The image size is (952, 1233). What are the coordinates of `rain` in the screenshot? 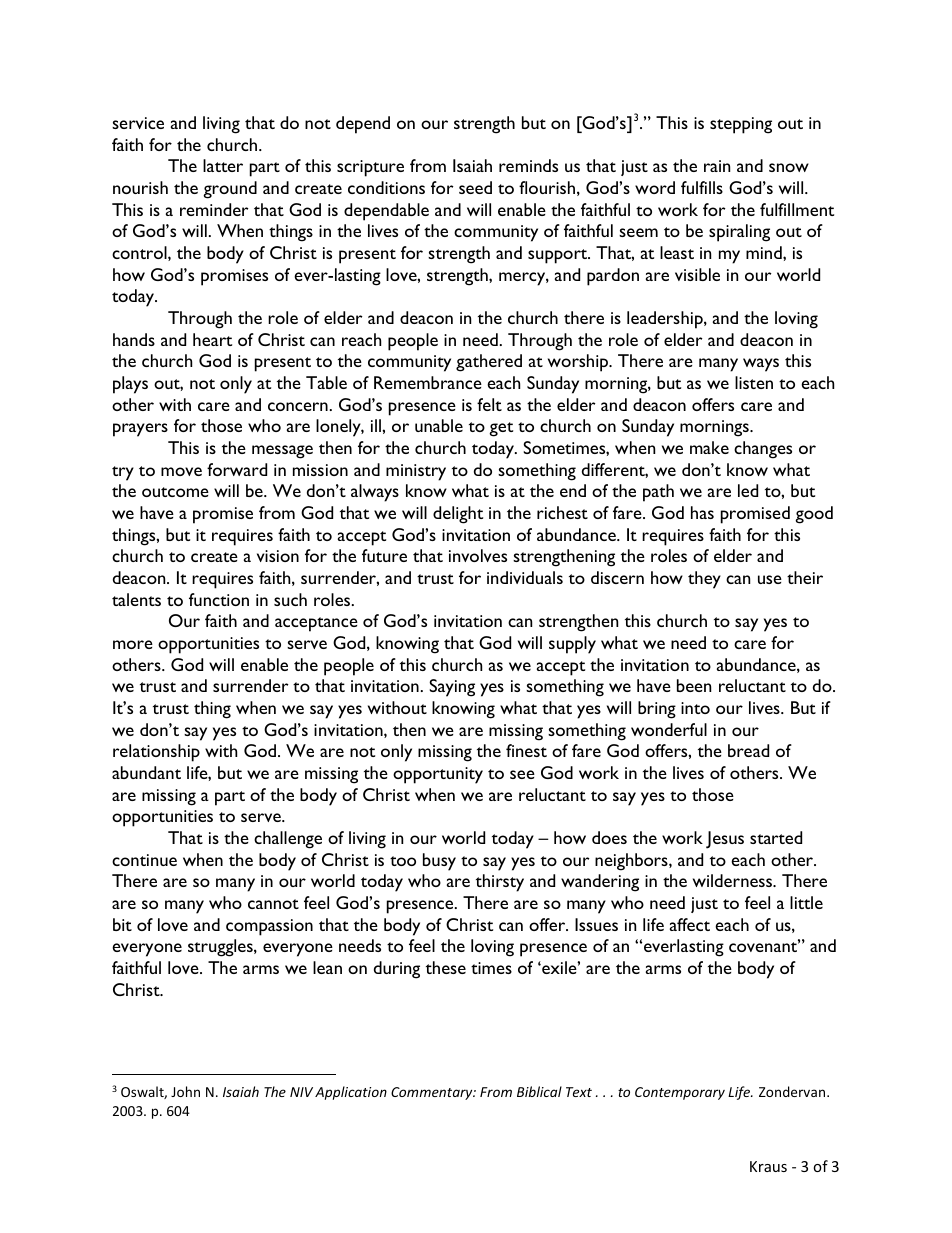 It's located at (717, 166).
